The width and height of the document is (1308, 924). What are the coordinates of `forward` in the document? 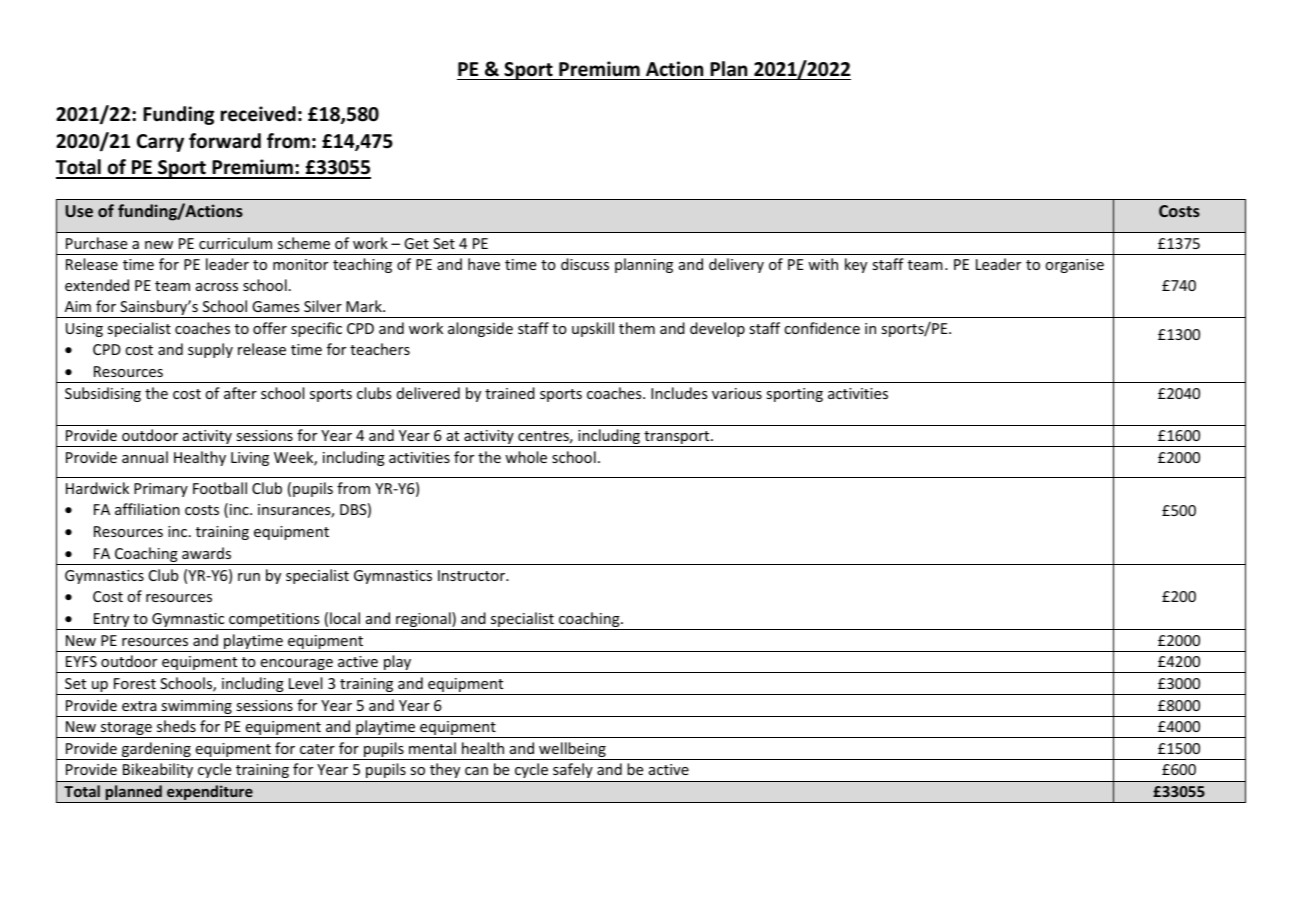 It's located at (225, 141).
